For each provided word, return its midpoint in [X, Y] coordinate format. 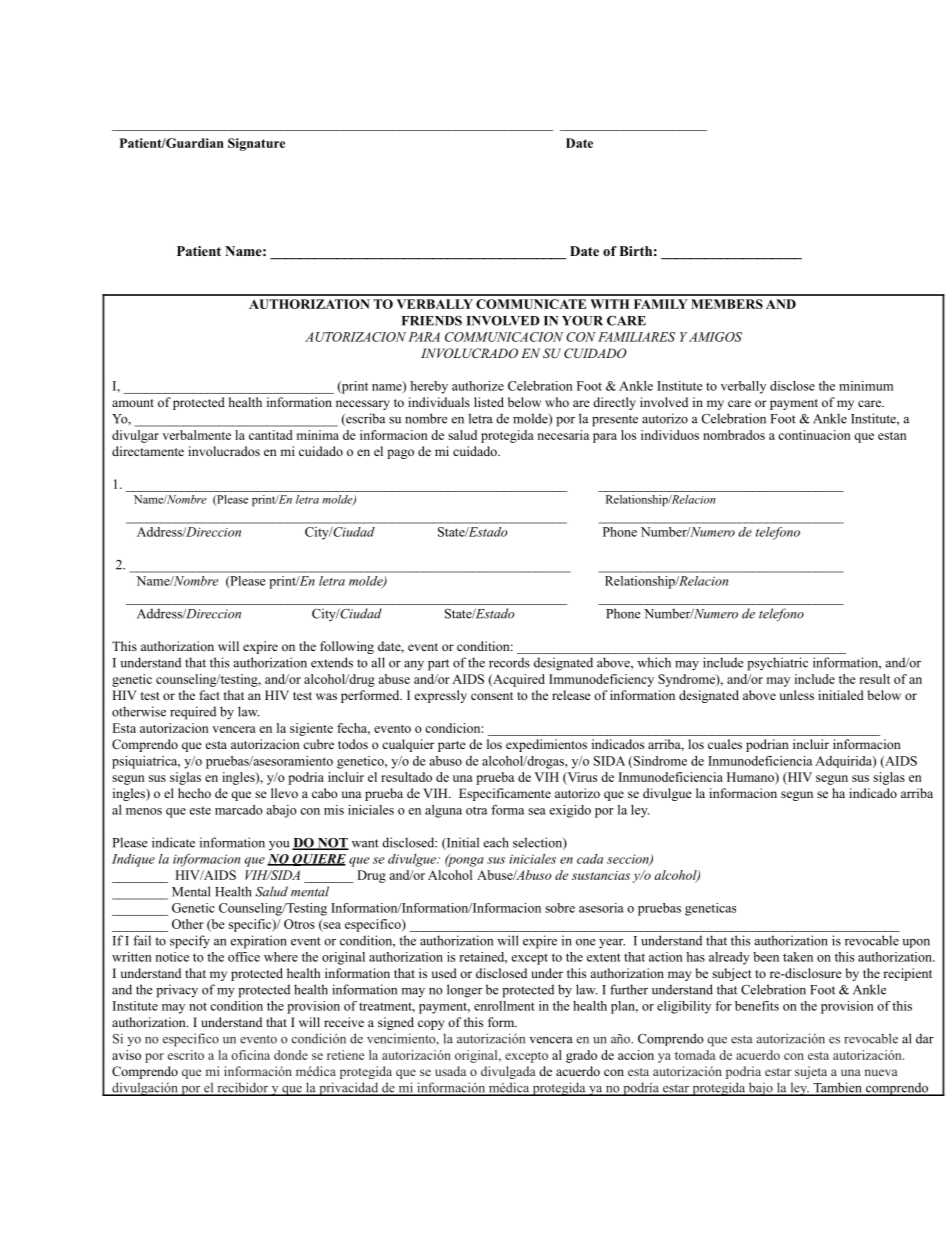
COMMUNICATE [531, 304]
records [509, 662]
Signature [256, 144]
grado [581, 1056]
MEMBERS [727, 304]
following [347, 647]
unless [796, 695]
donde [291, 1055]
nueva [881, 1072]
